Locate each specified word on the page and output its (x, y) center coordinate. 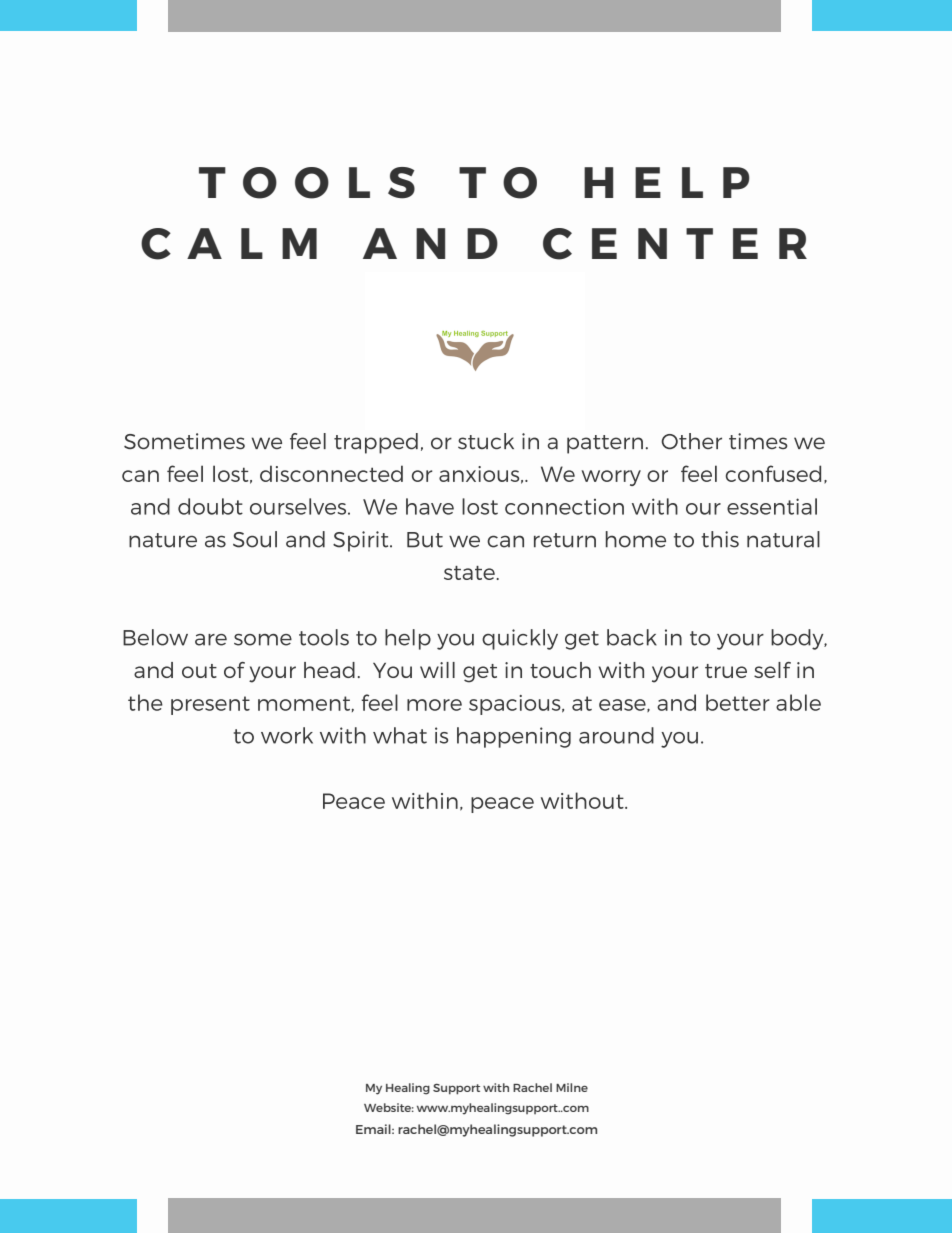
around (616, 735)
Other (691, 441)
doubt (210, 506)
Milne (572, 1087)
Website (389, 1107)
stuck (486, 441)
